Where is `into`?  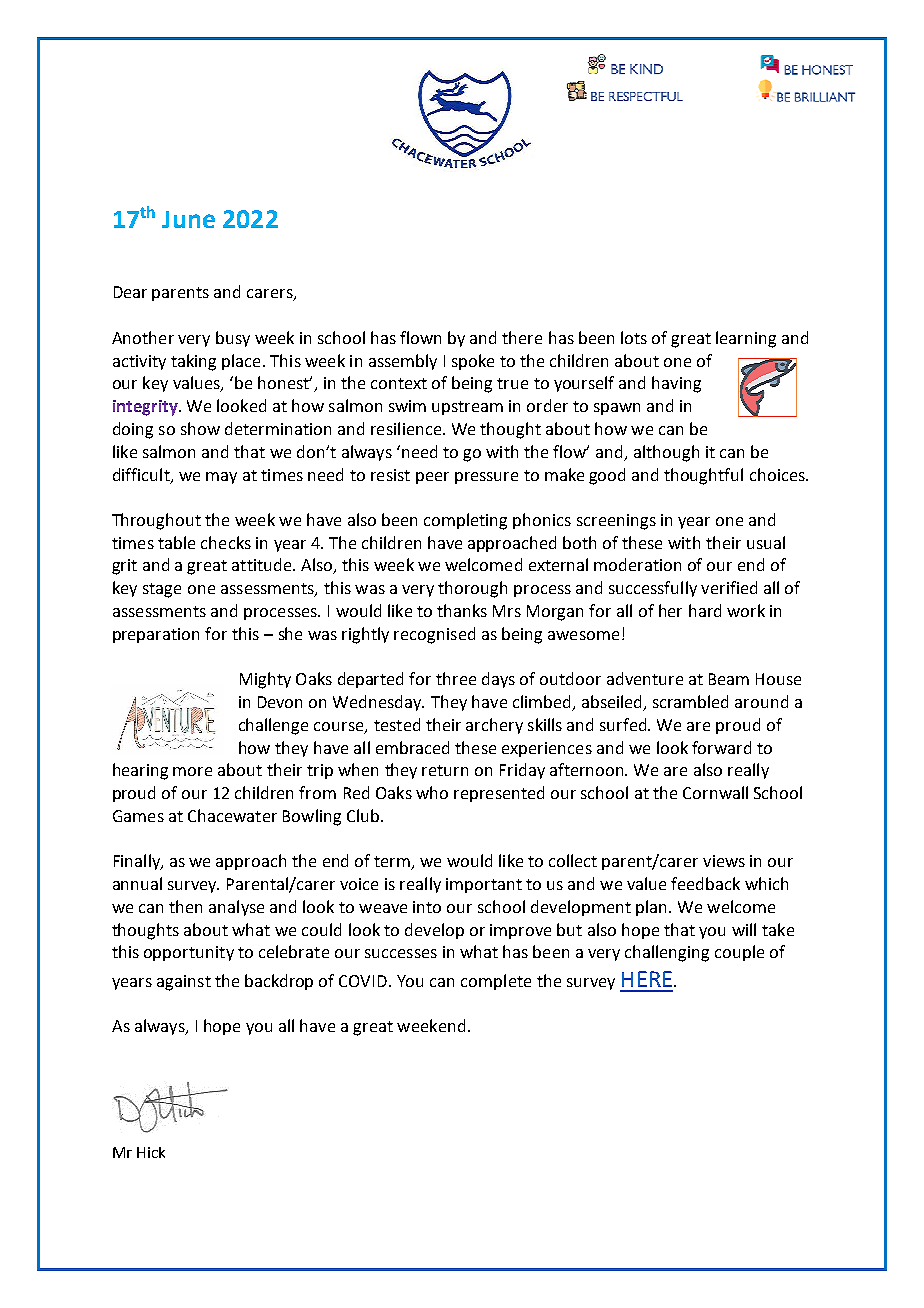
into is located at coordinates (427, 907).
